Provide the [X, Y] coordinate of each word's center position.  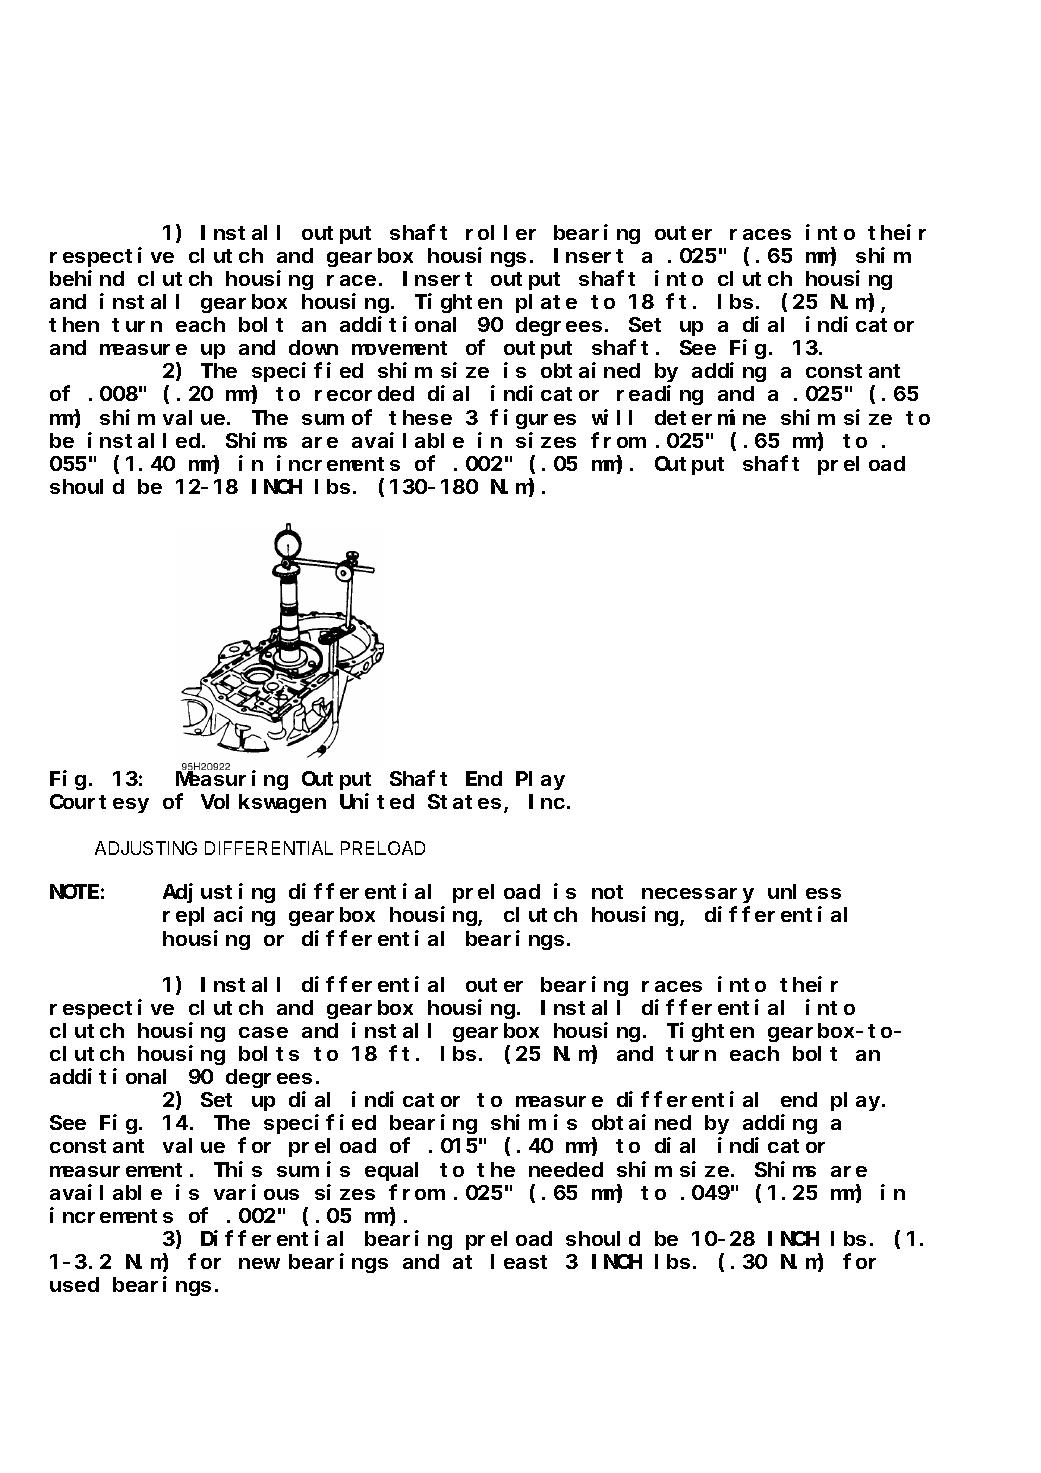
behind [87, 278]
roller [501, 232]
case [263, 1032]
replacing [219, 916]
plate [546, 303]
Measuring [232, 780]
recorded [364, 394]
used [74, 1284]
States [464, 802]
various [256, 1192]
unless [804, 892]
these [420, 417]
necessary [698, 895]
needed [566, 1169]
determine [710, 417]
